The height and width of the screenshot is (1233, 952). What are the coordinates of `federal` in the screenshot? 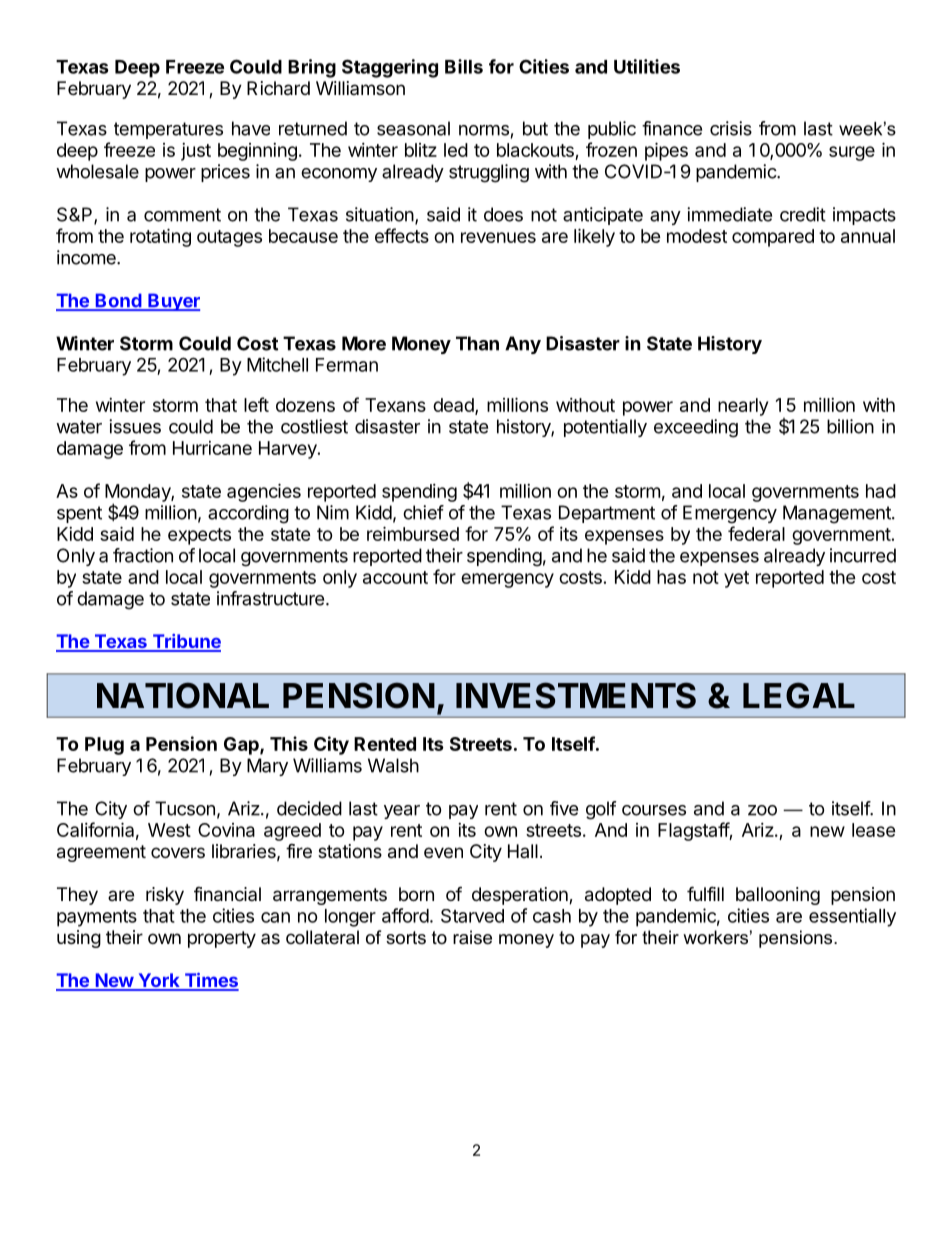 It's located at (756, 533).
